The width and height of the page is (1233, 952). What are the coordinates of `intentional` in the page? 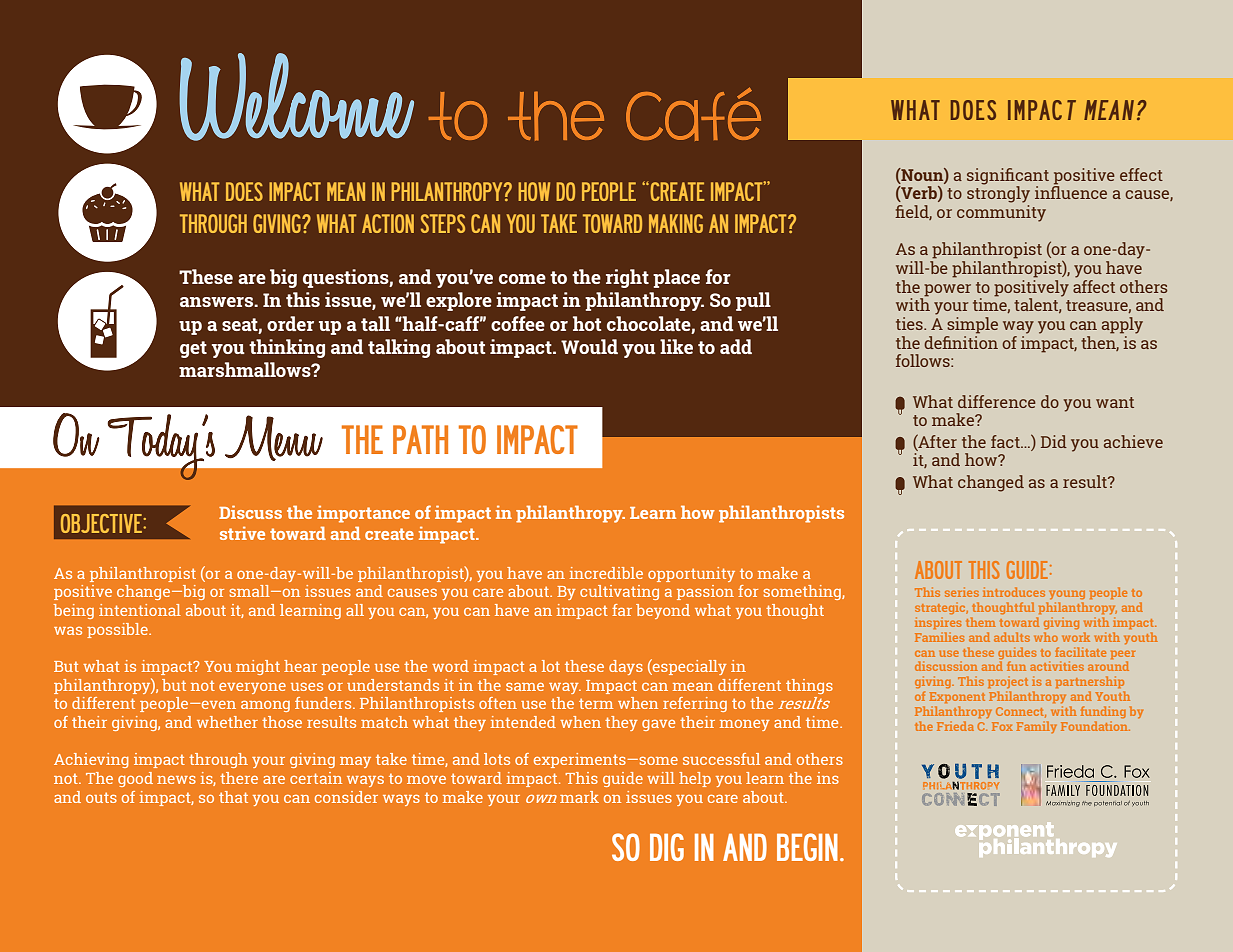 It's located at (140, 610).
